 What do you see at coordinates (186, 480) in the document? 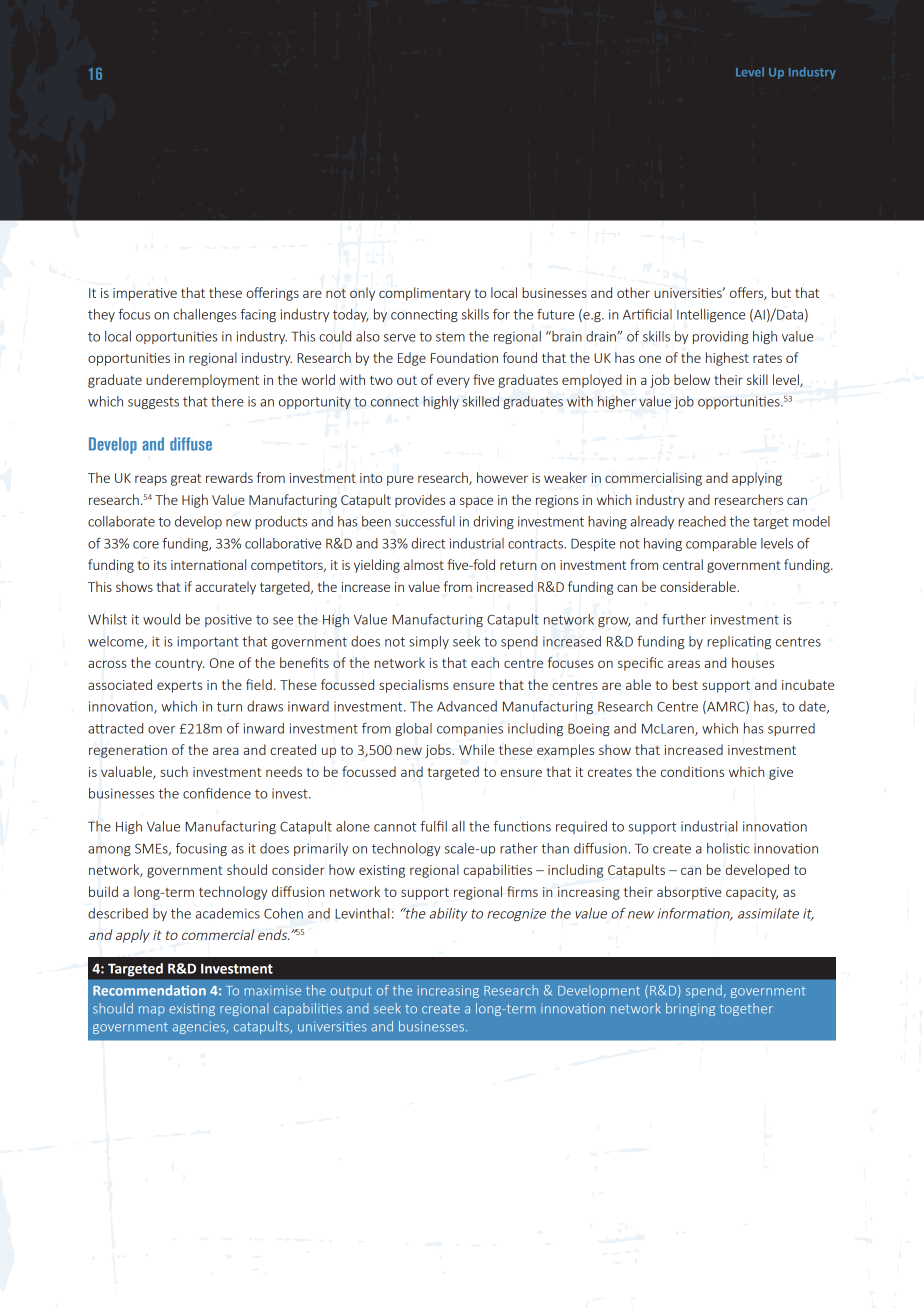
I see `great` at bounding box center [186, 480].
